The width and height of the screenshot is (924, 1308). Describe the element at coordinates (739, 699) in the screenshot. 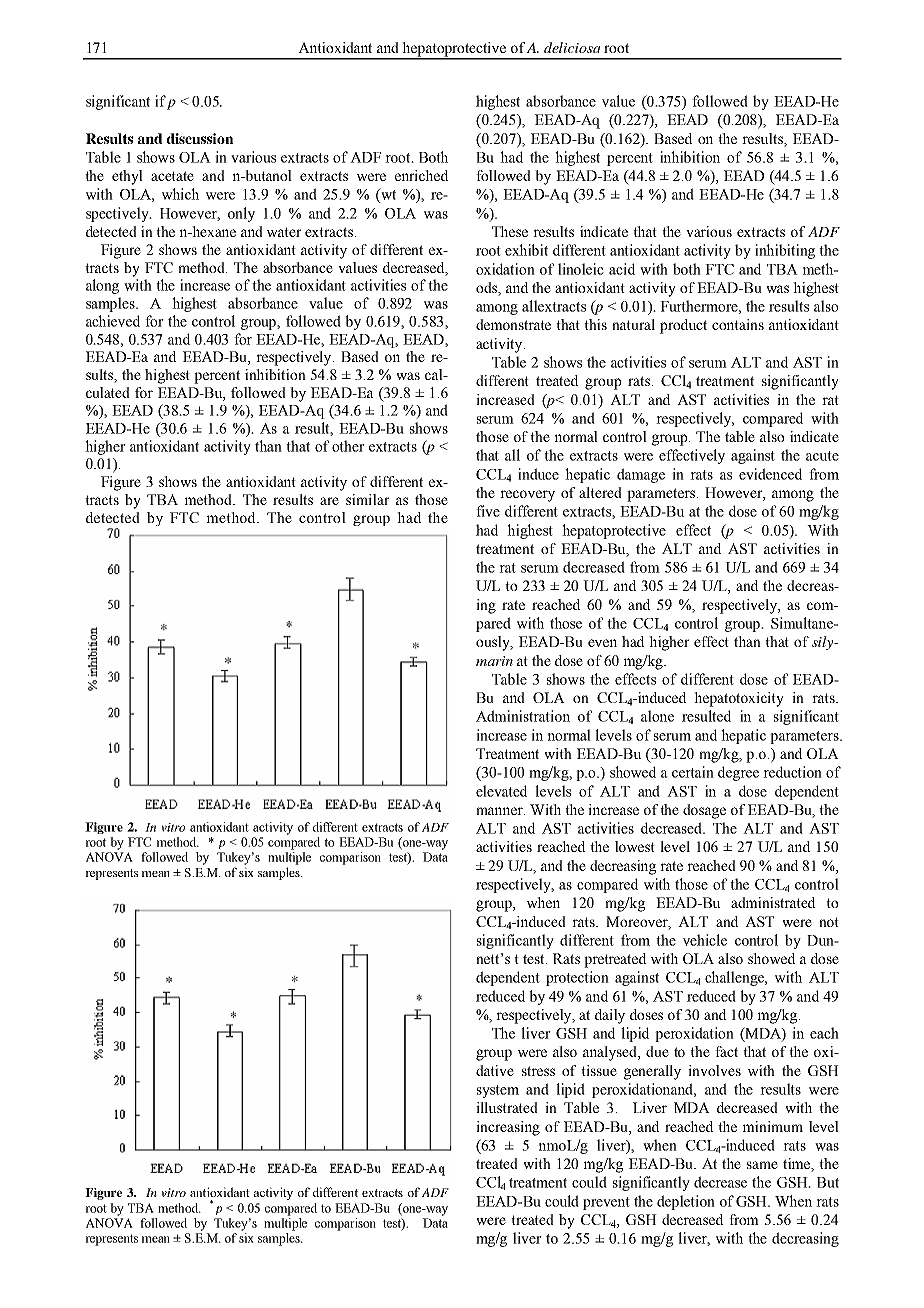

I see `hepatotoxicity` at that location.
